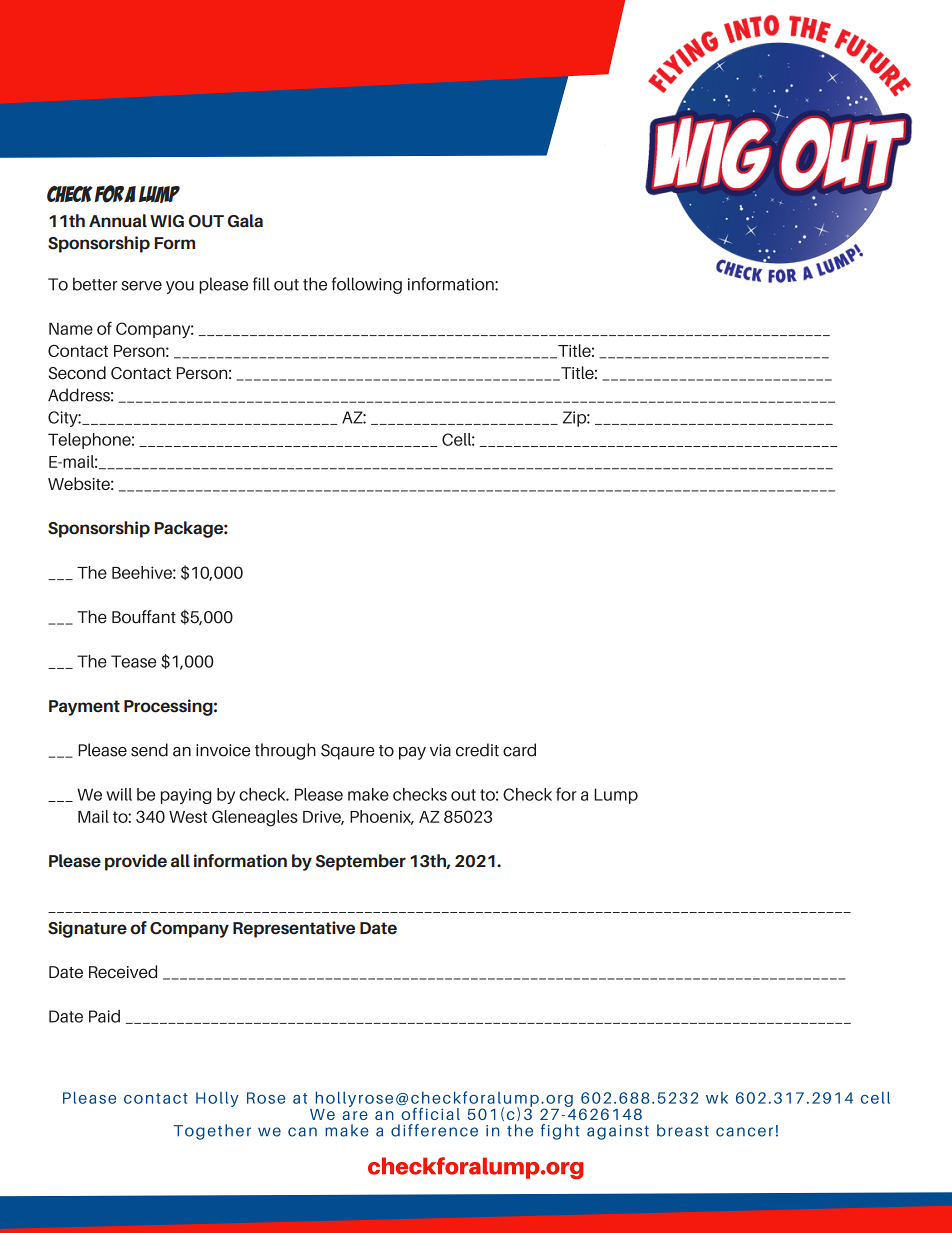 This image has height=1233, width=952. I want to click on following, so click(367, 285).
